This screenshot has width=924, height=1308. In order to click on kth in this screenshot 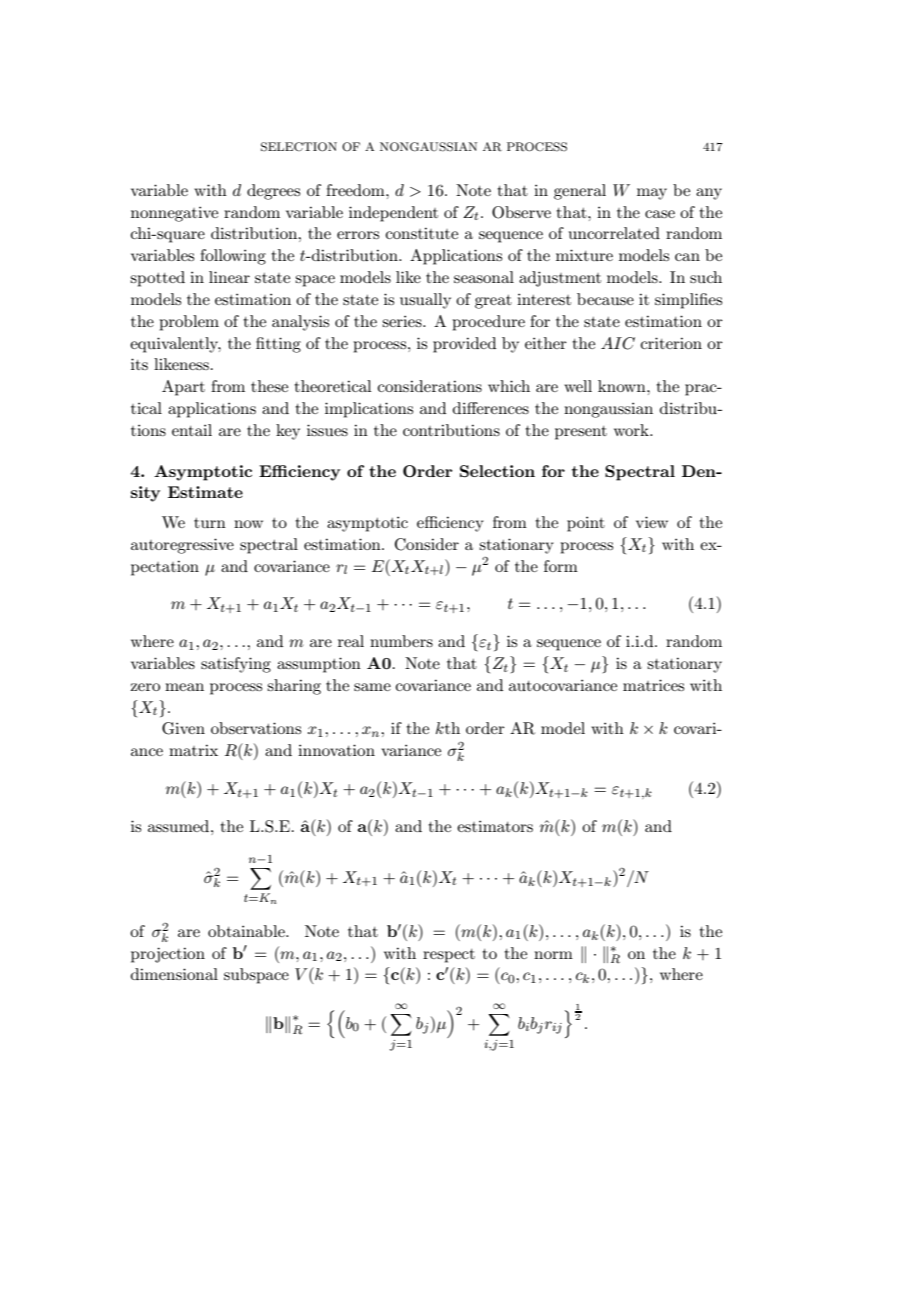, I will do `click(448, 728)`.
